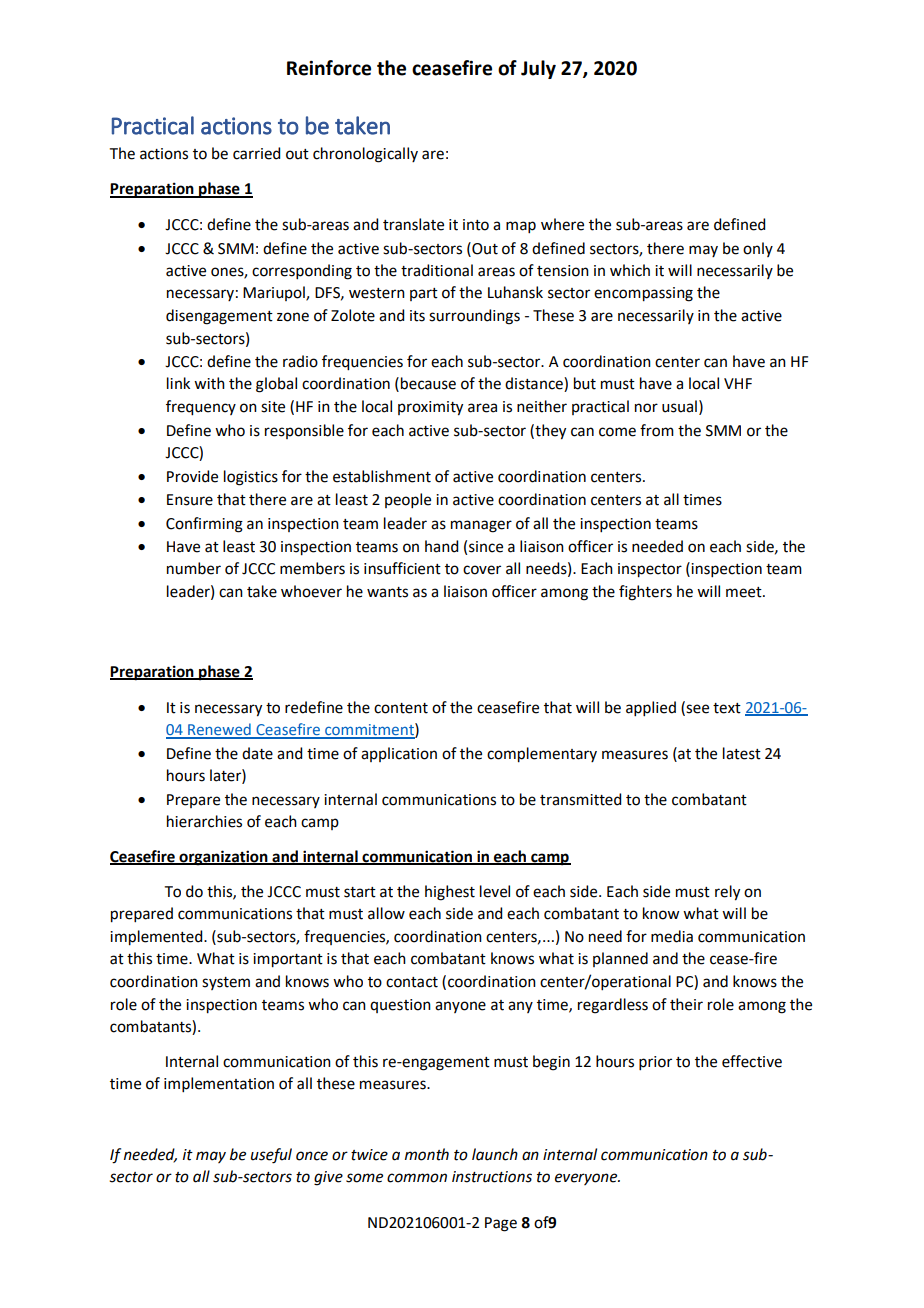  What do you see at coordinates (271, 1156) in the page?
I see `useful` at bounding box center [271, 1156].
